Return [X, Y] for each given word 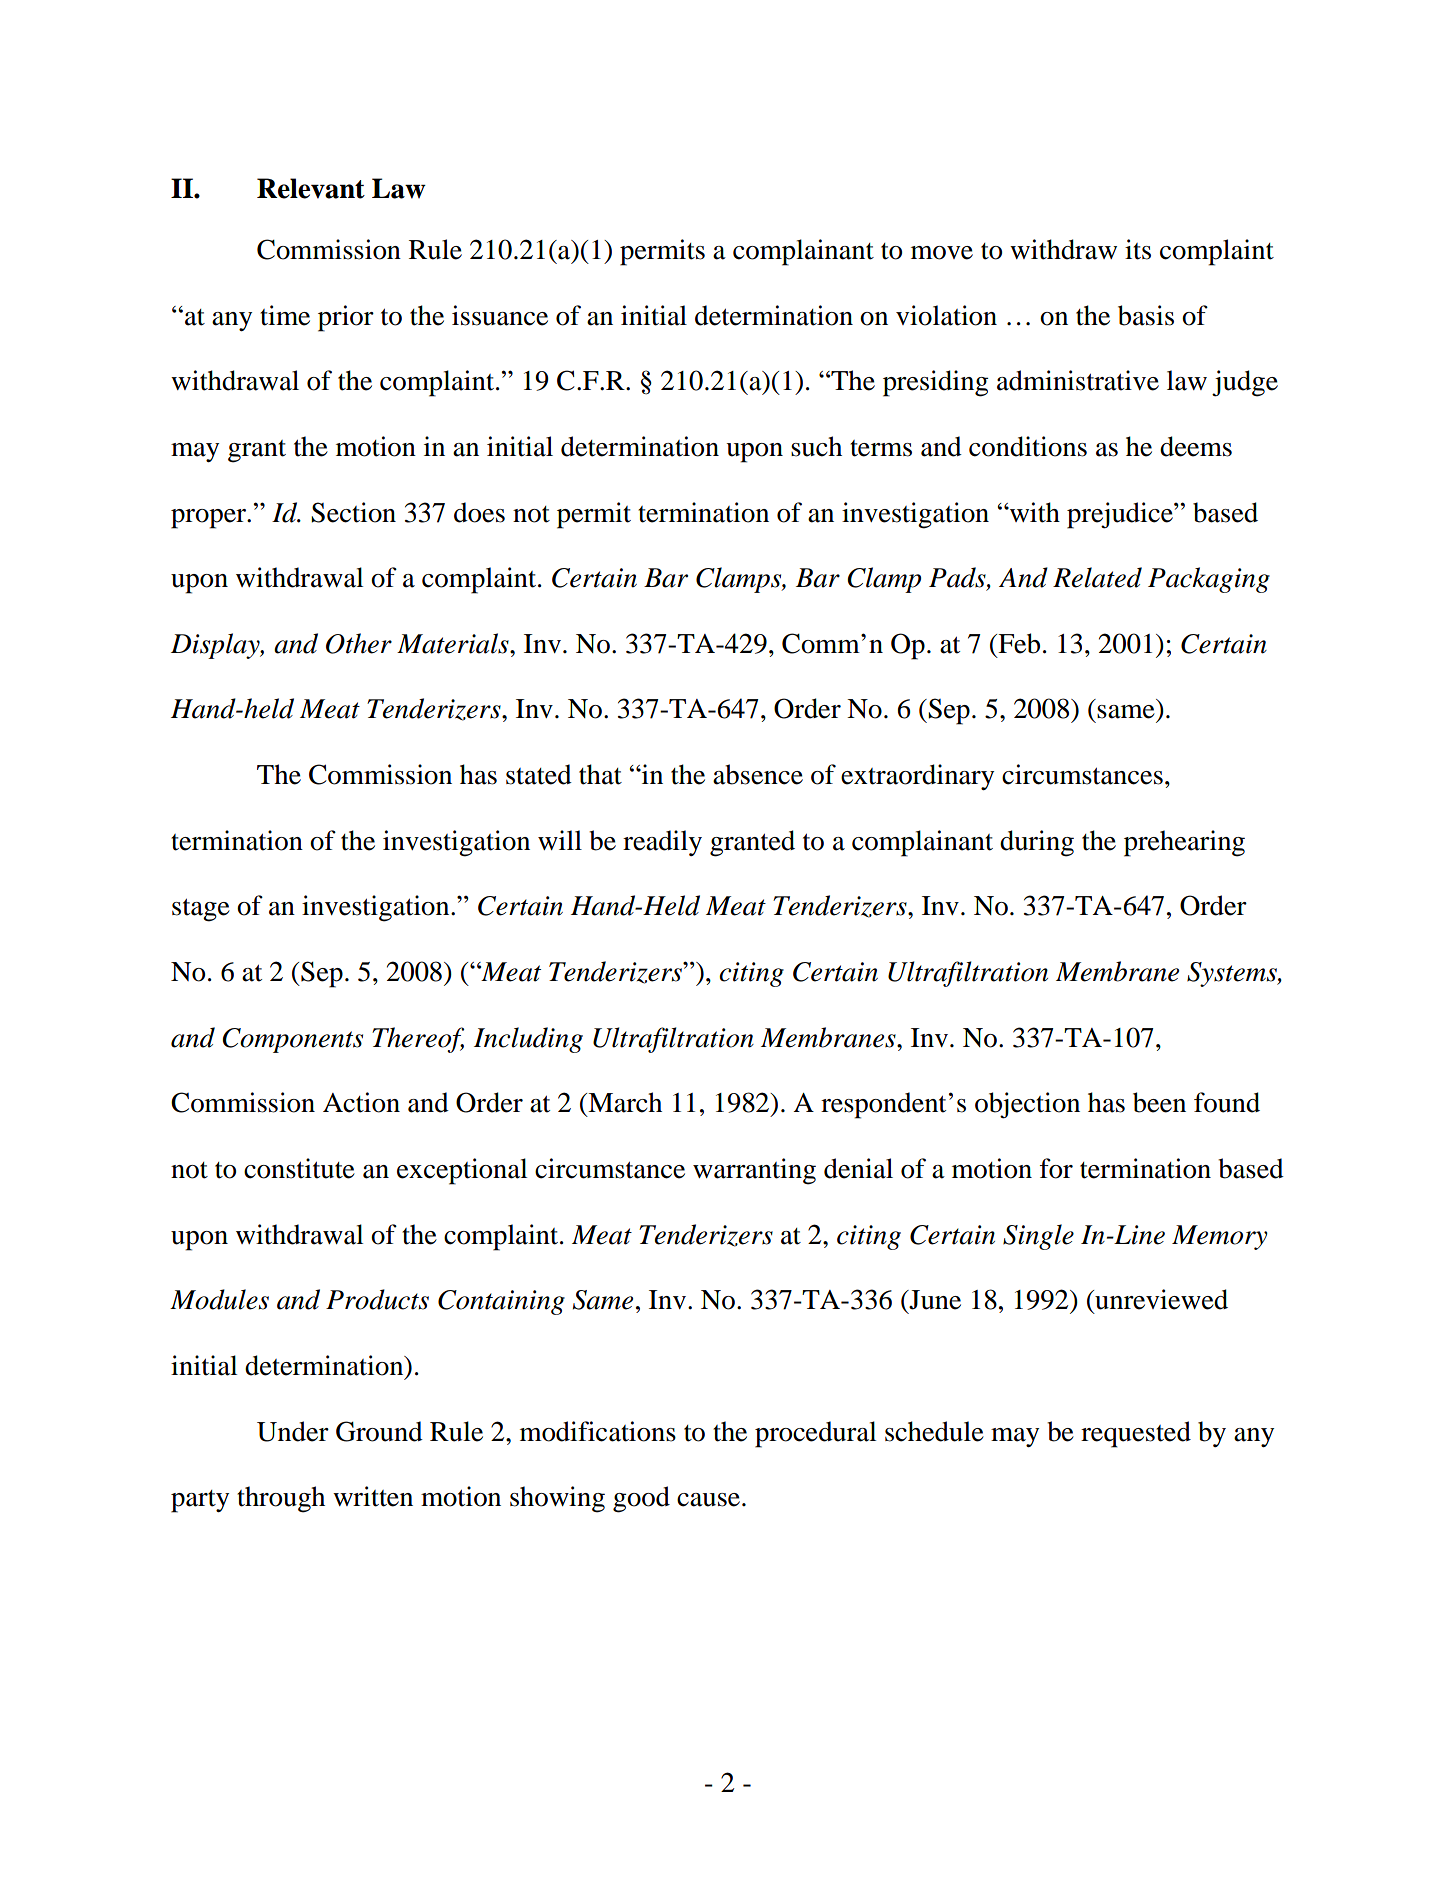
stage [201, 910]
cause [708, 1500]
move [942, 253]
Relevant [311, 188]
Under [293, 1431]
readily [662, 843]
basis [1146, 315]
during [1037, 843]
